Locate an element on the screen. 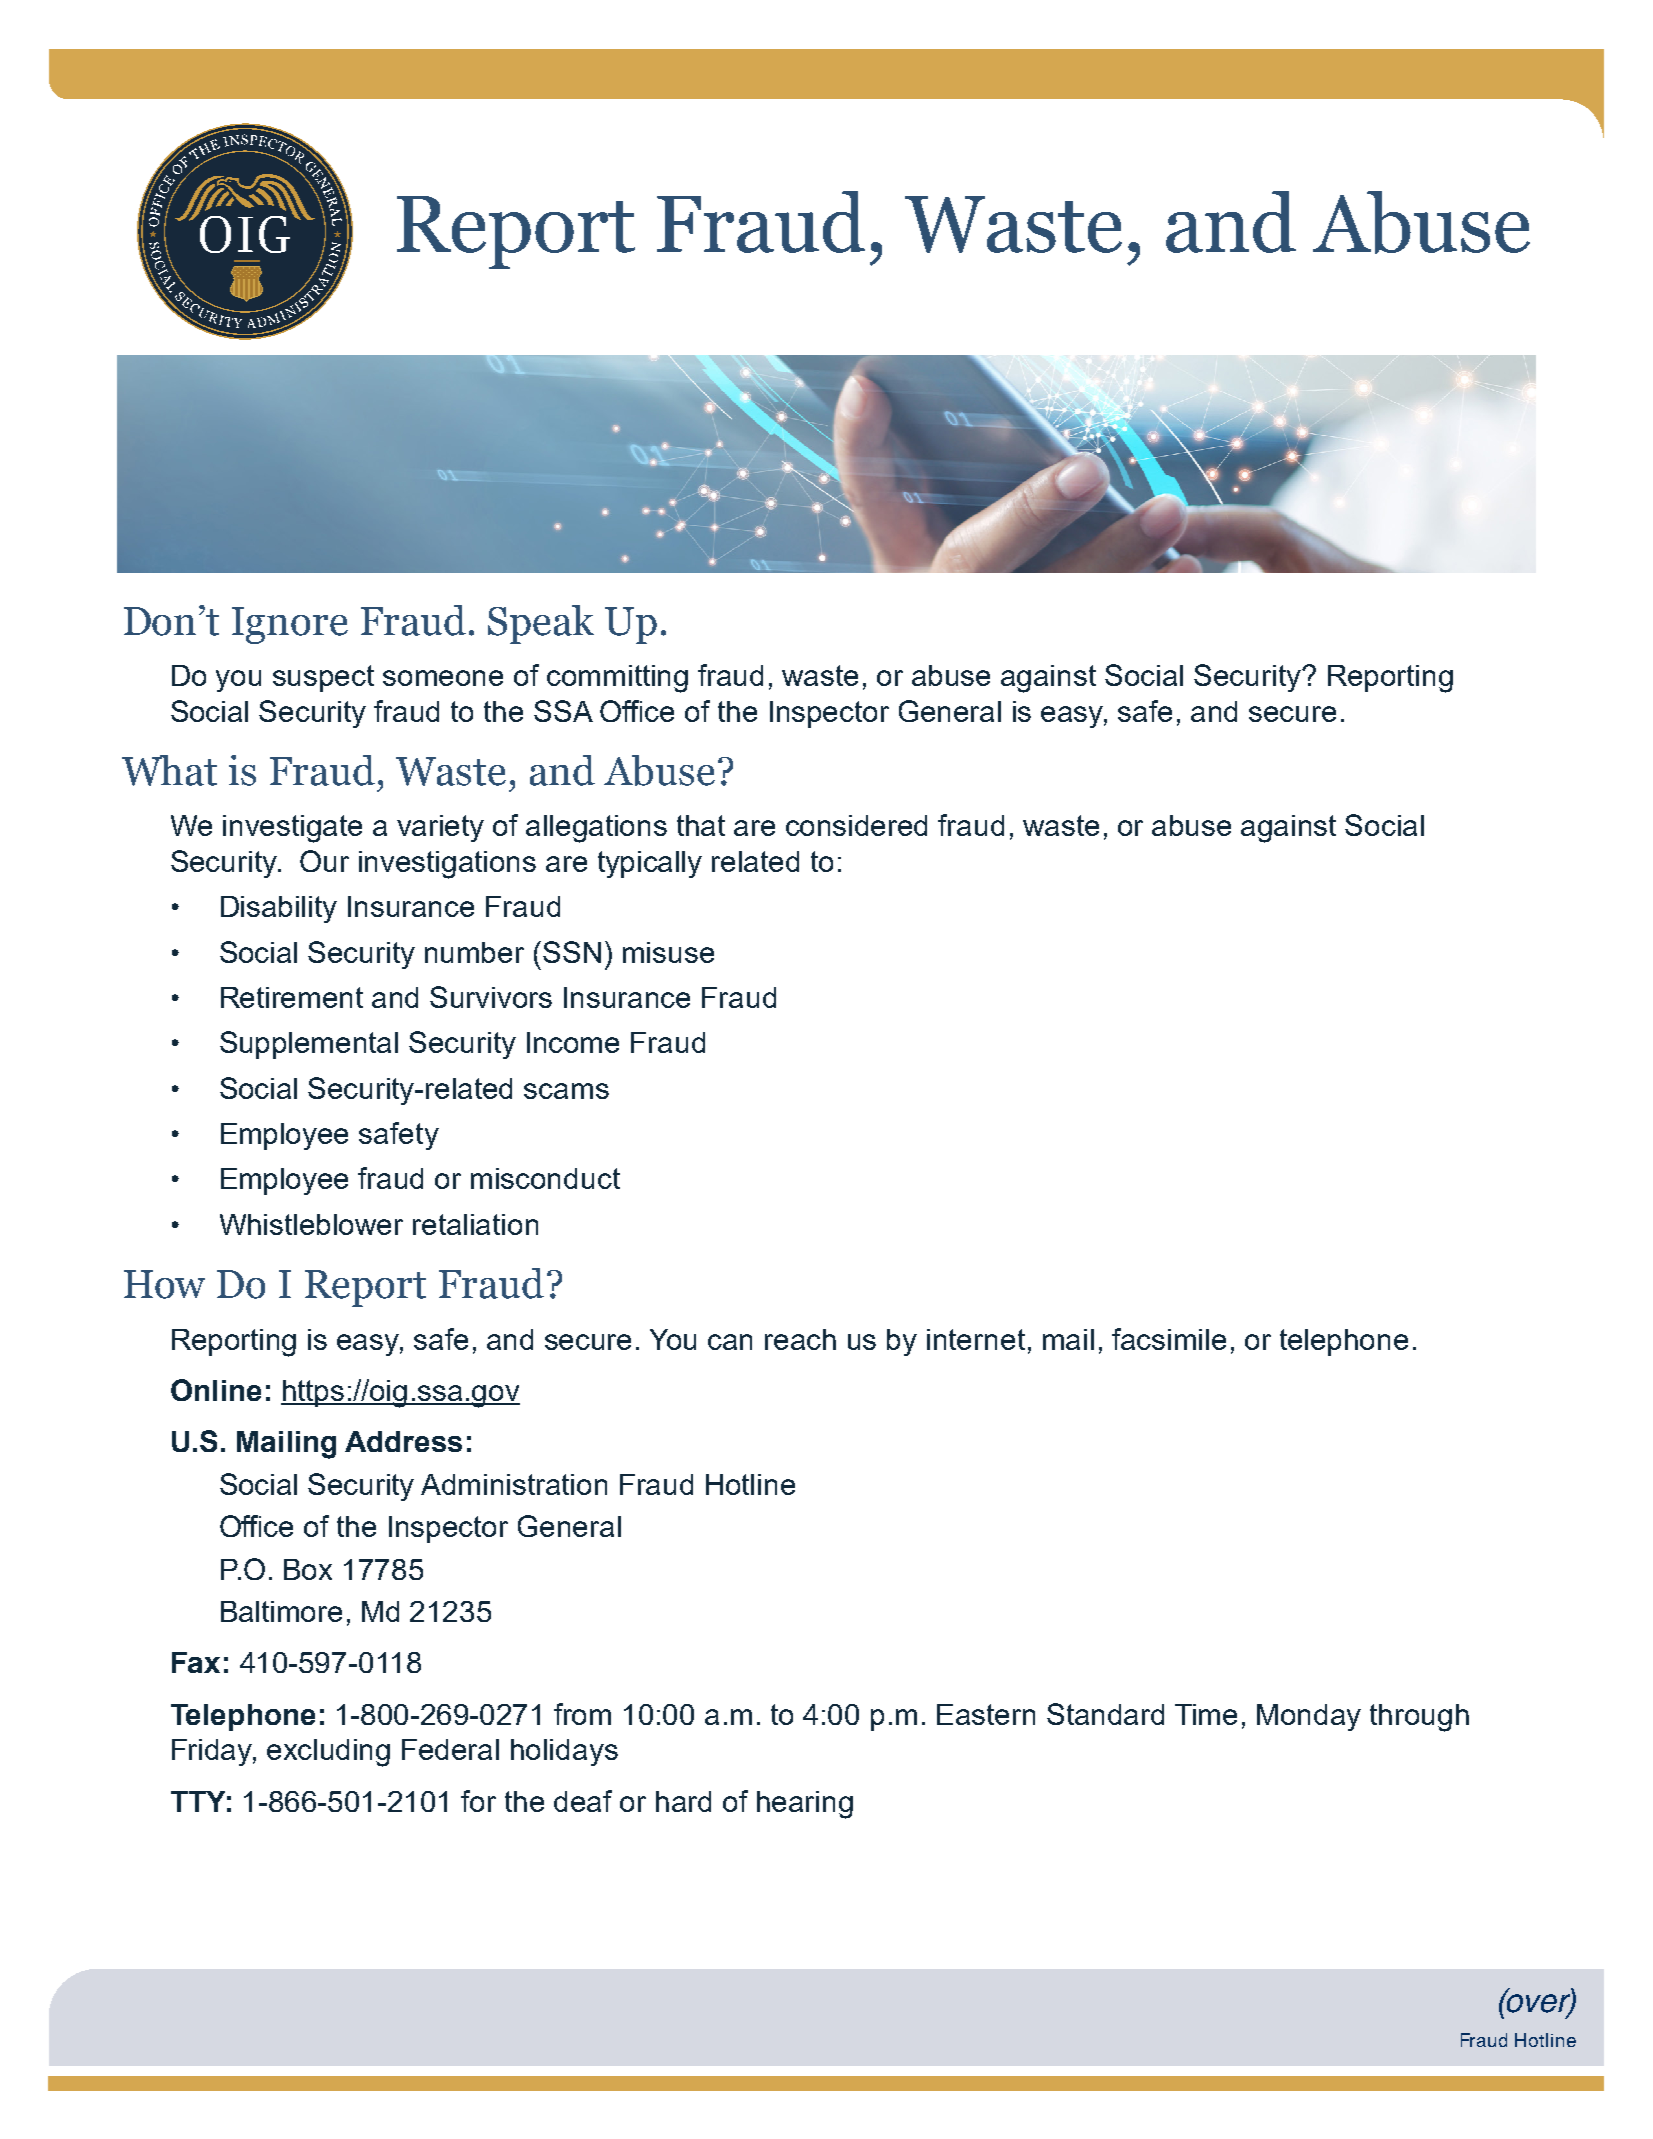 This screenshot has height=2139, width=1653. suspect is located at coordinates (323, 678).
